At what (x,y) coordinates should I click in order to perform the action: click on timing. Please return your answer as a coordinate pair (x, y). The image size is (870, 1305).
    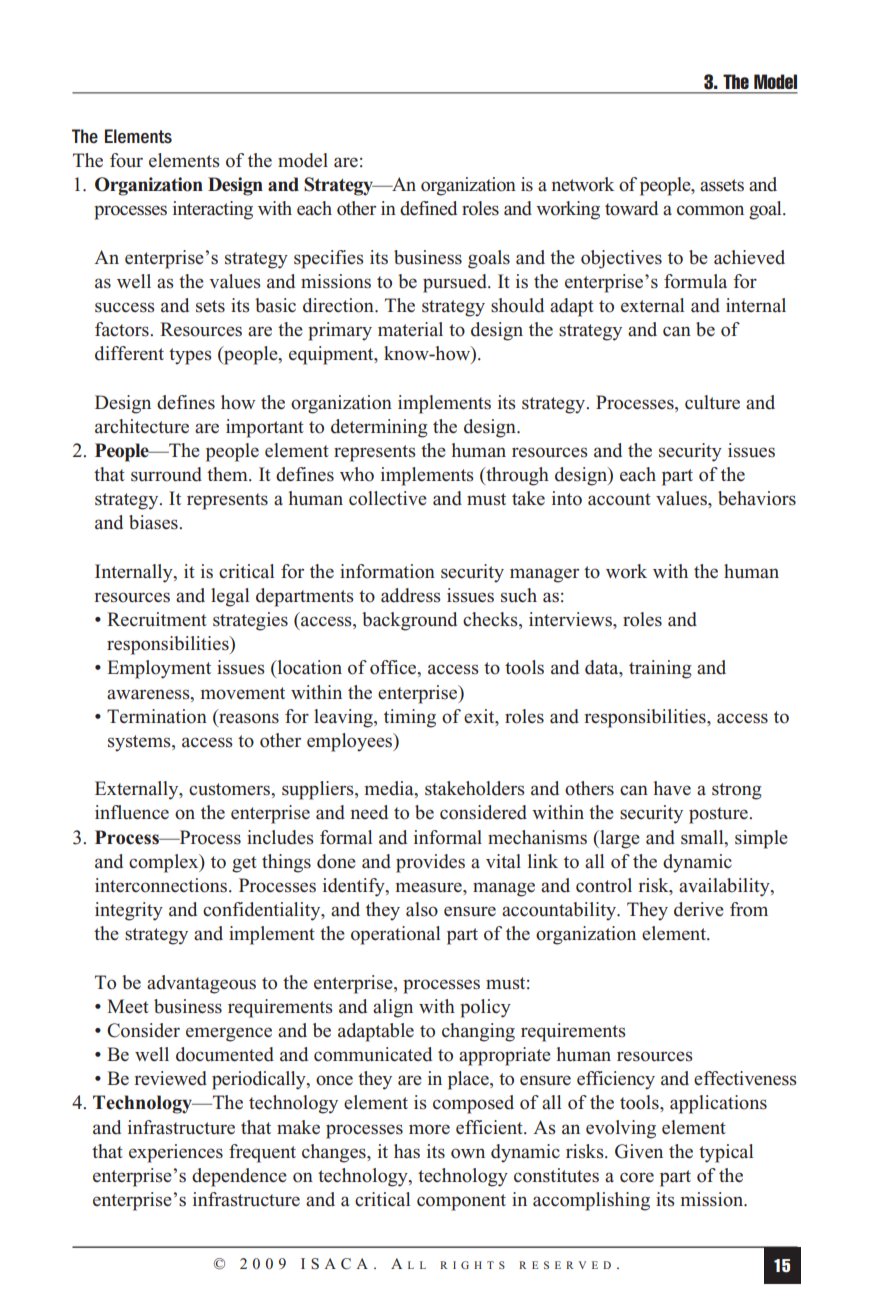
    Looking at the image, I should click on (410, 718).
